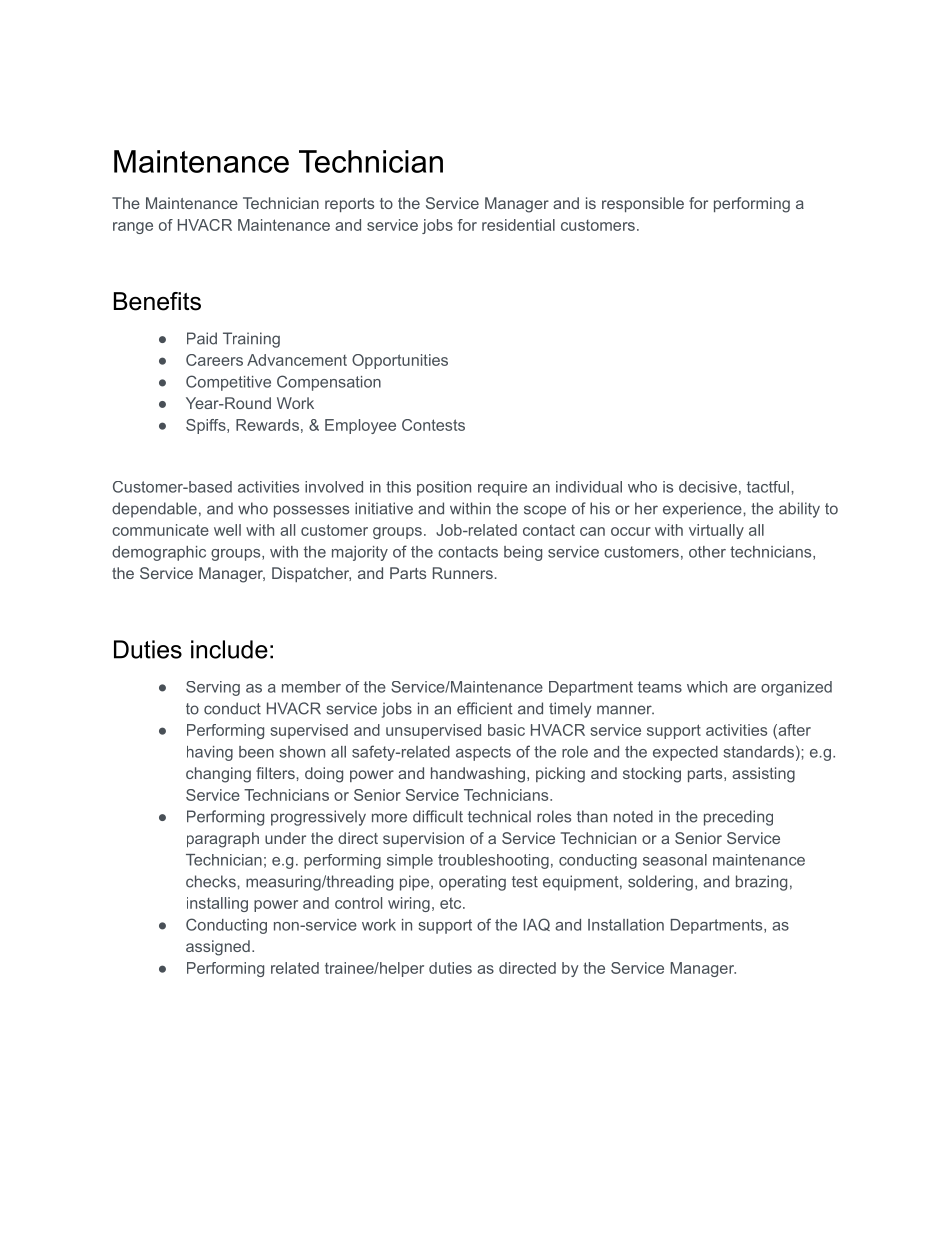 The image size is (952, 1233). What do you see at coordinates (159, 553) in the image?
I see `demographic` at bounding box center [159, 553].
